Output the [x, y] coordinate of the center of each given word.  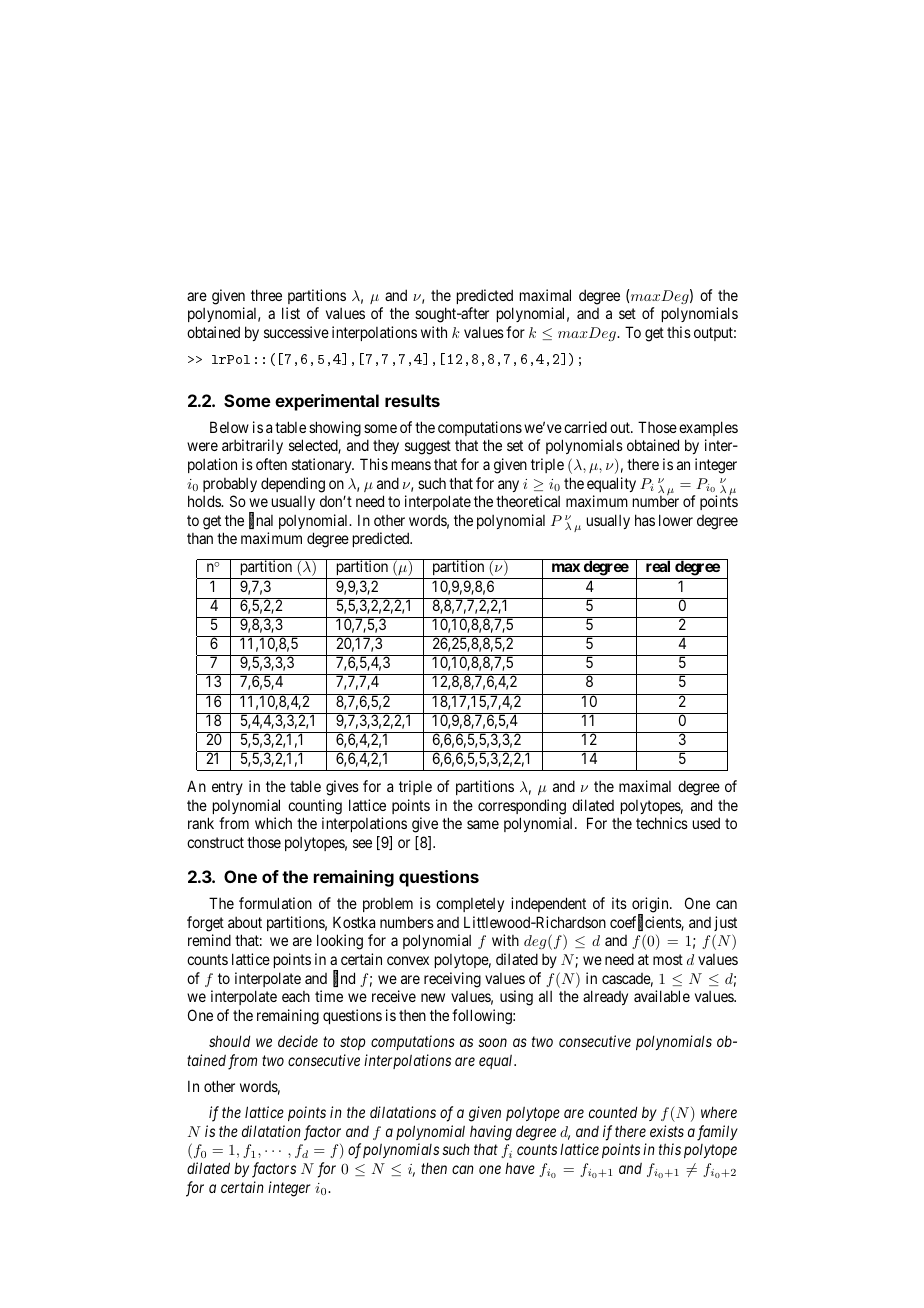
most [668, 959]
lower [676, 520]
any [508, 486]
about [245, 922]
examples [708, 428]
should [229, 1041]
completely [470, 905]
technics [662, 823]
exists [667, 1131]
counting [315, 807]
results [412, 400]
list [291, 313]
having [491, 1133]
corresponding [522, 807]
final [261, 521]
